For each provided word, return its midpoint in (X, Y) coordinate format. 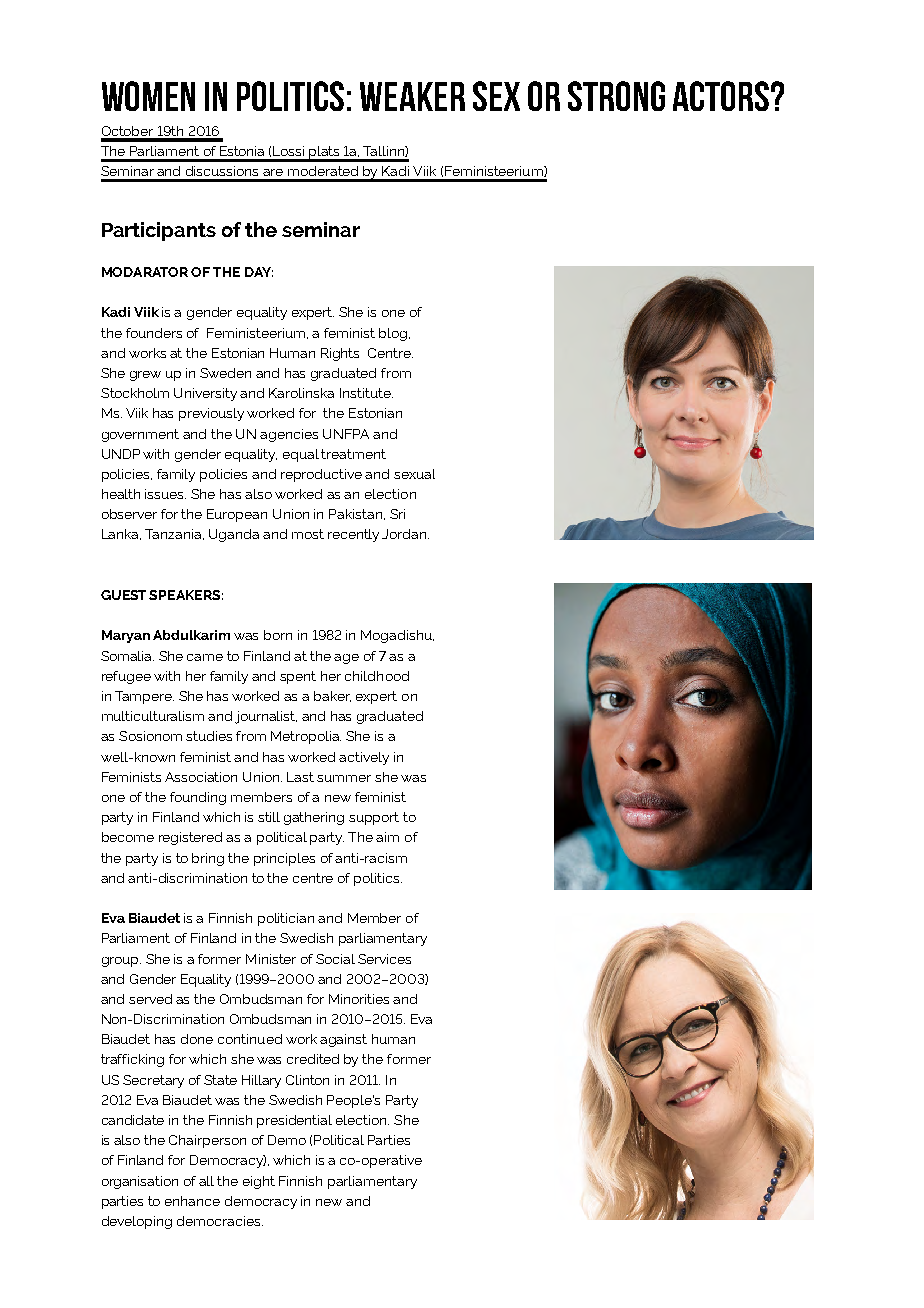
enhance (192, 1201)
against (343, 1040)
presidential (294, 1121)
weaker (412, 96)
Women (148, 96)
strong (616, 96)
